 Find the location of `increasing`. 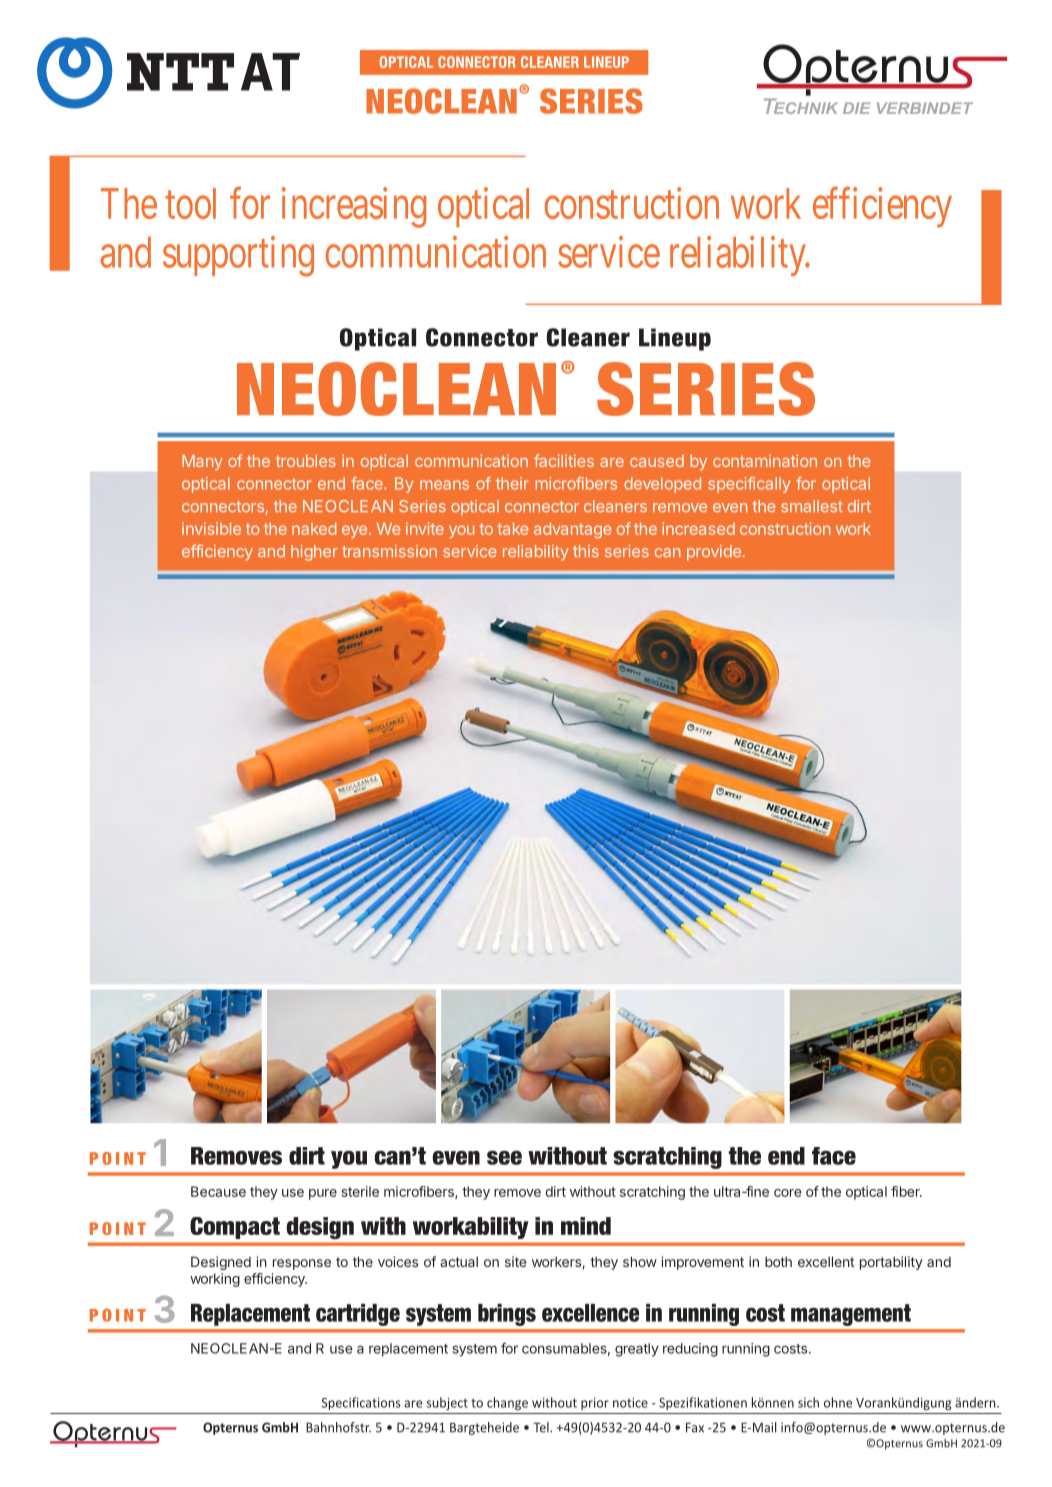

increasing is located at coordinates (354, 207).
